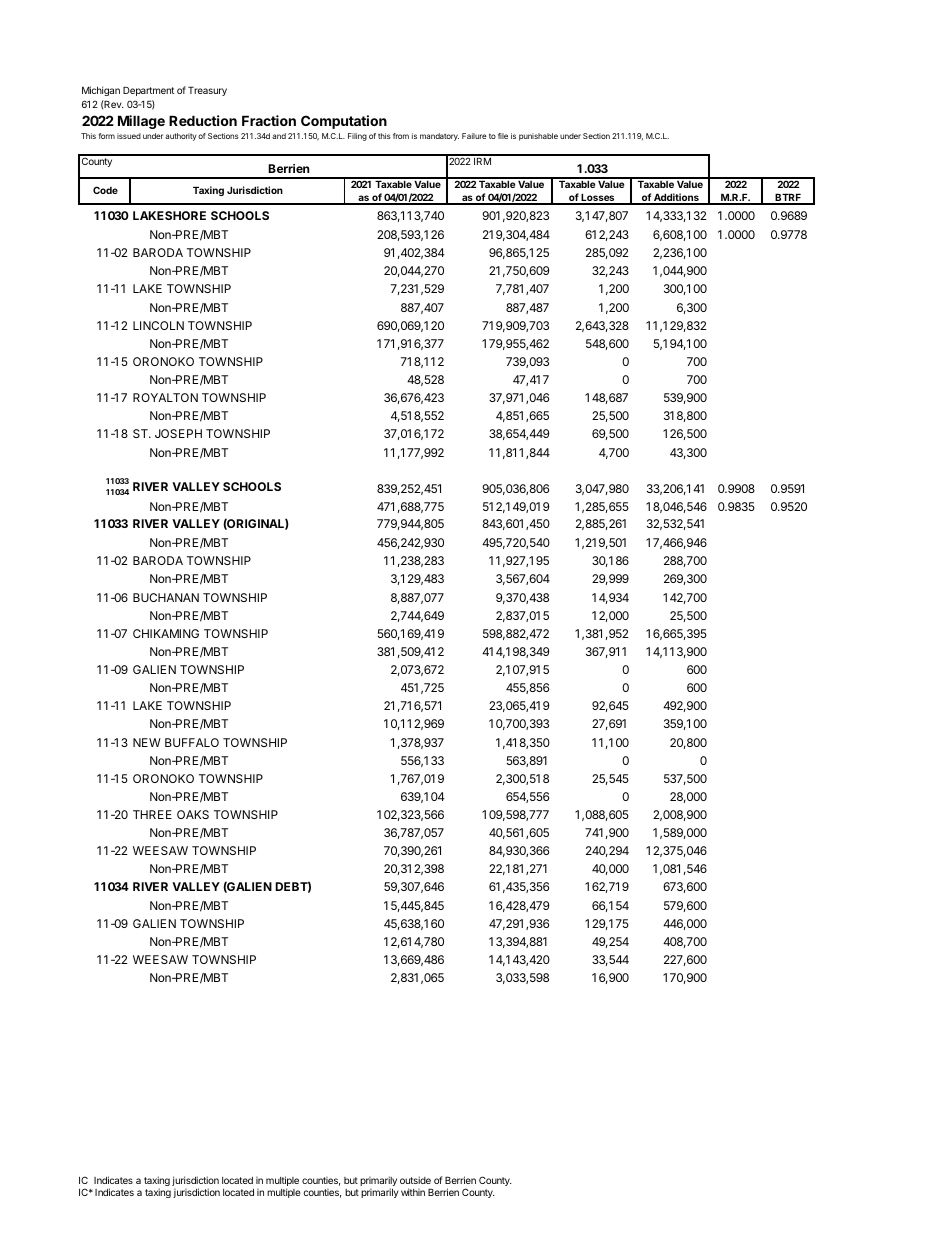  I want to click on BUCHANAN, so click(166, 597).
